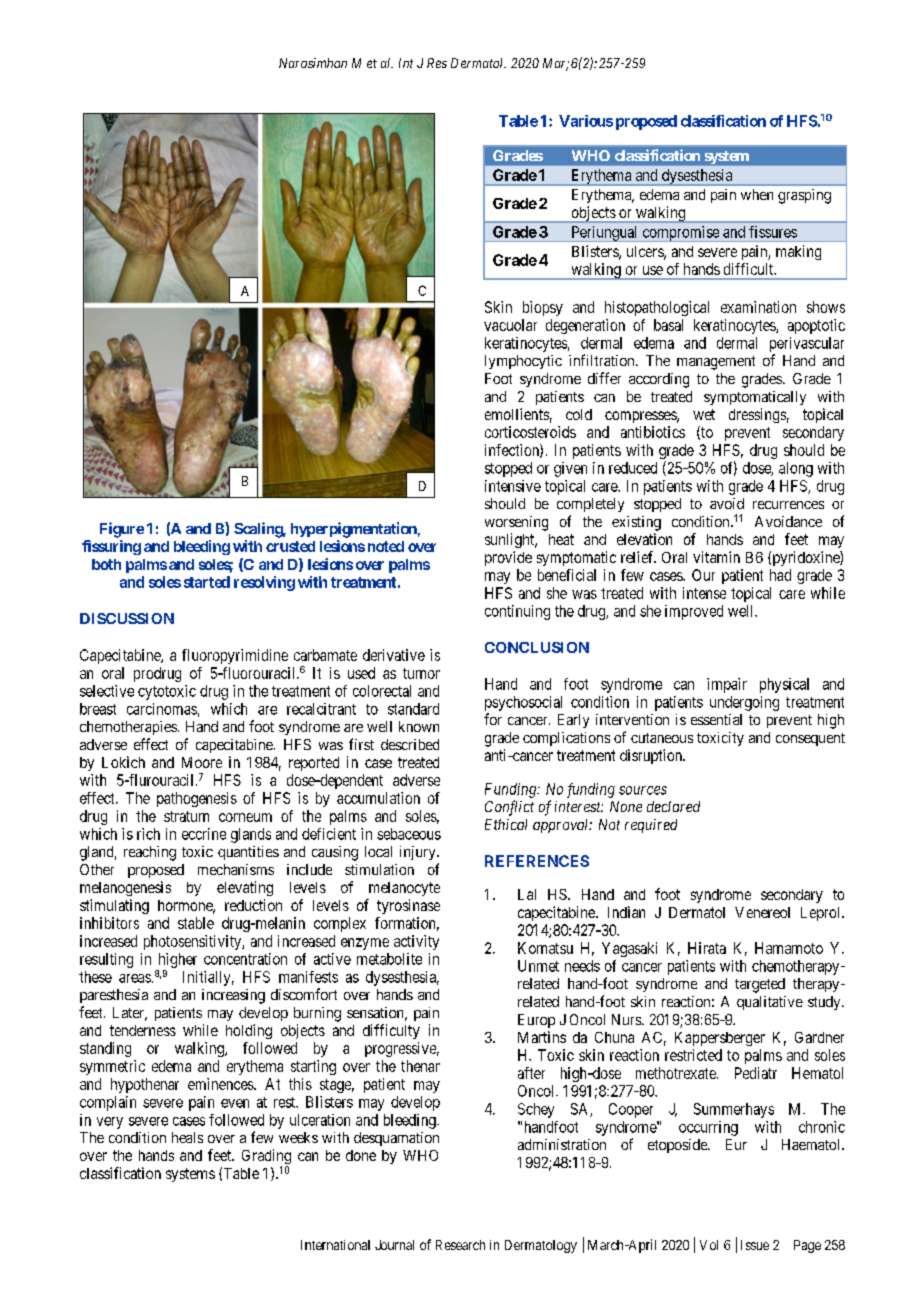 This screenshot has height=1308, width=924. I want to click on targeted, so click(760, 985).
